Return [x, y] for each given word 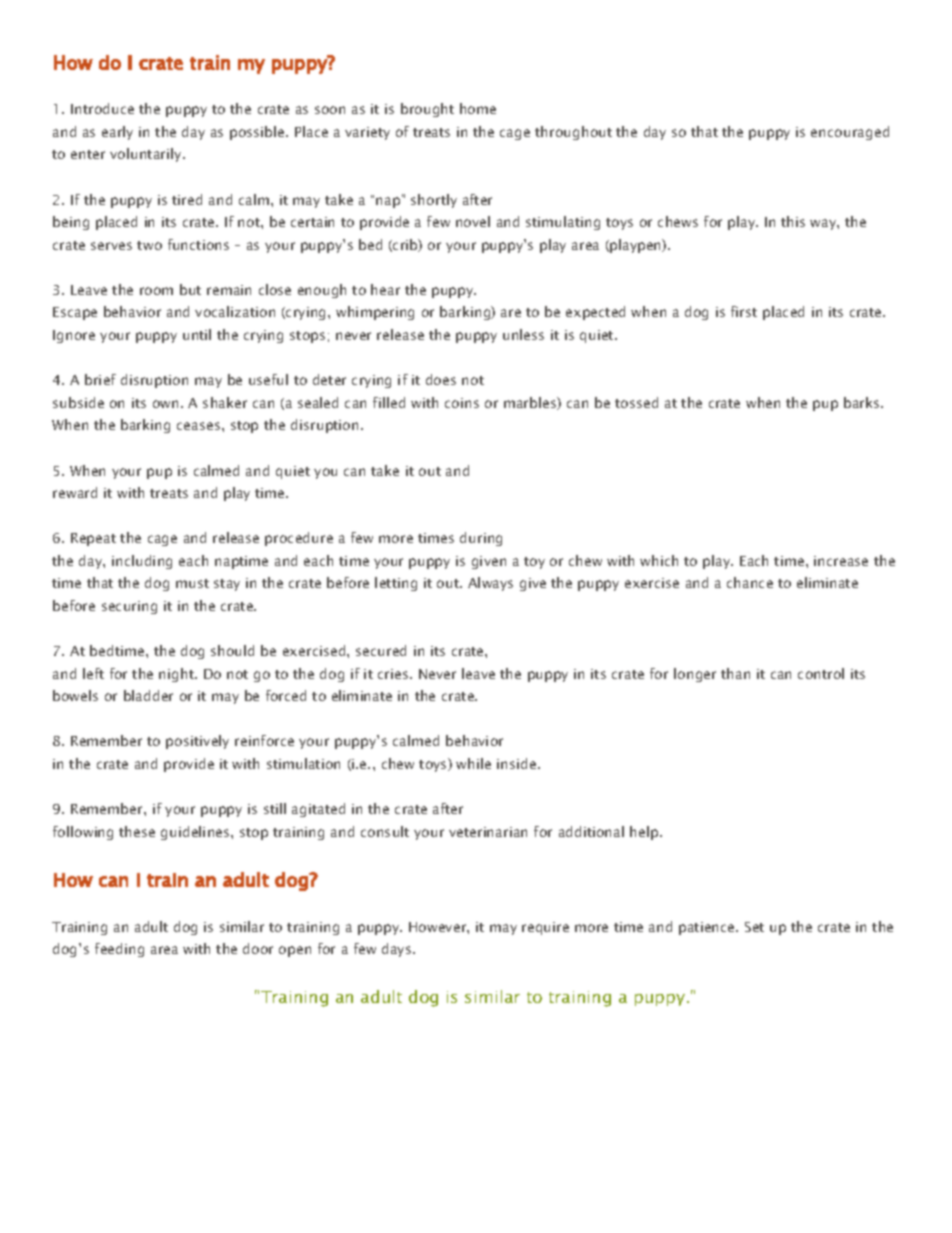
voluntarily [147, 155]
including [142, 562]
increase [841, 561]
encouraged [850, 133]
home [478, 108]
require [545, 928]
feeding [119, 950]
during [481, 539]
